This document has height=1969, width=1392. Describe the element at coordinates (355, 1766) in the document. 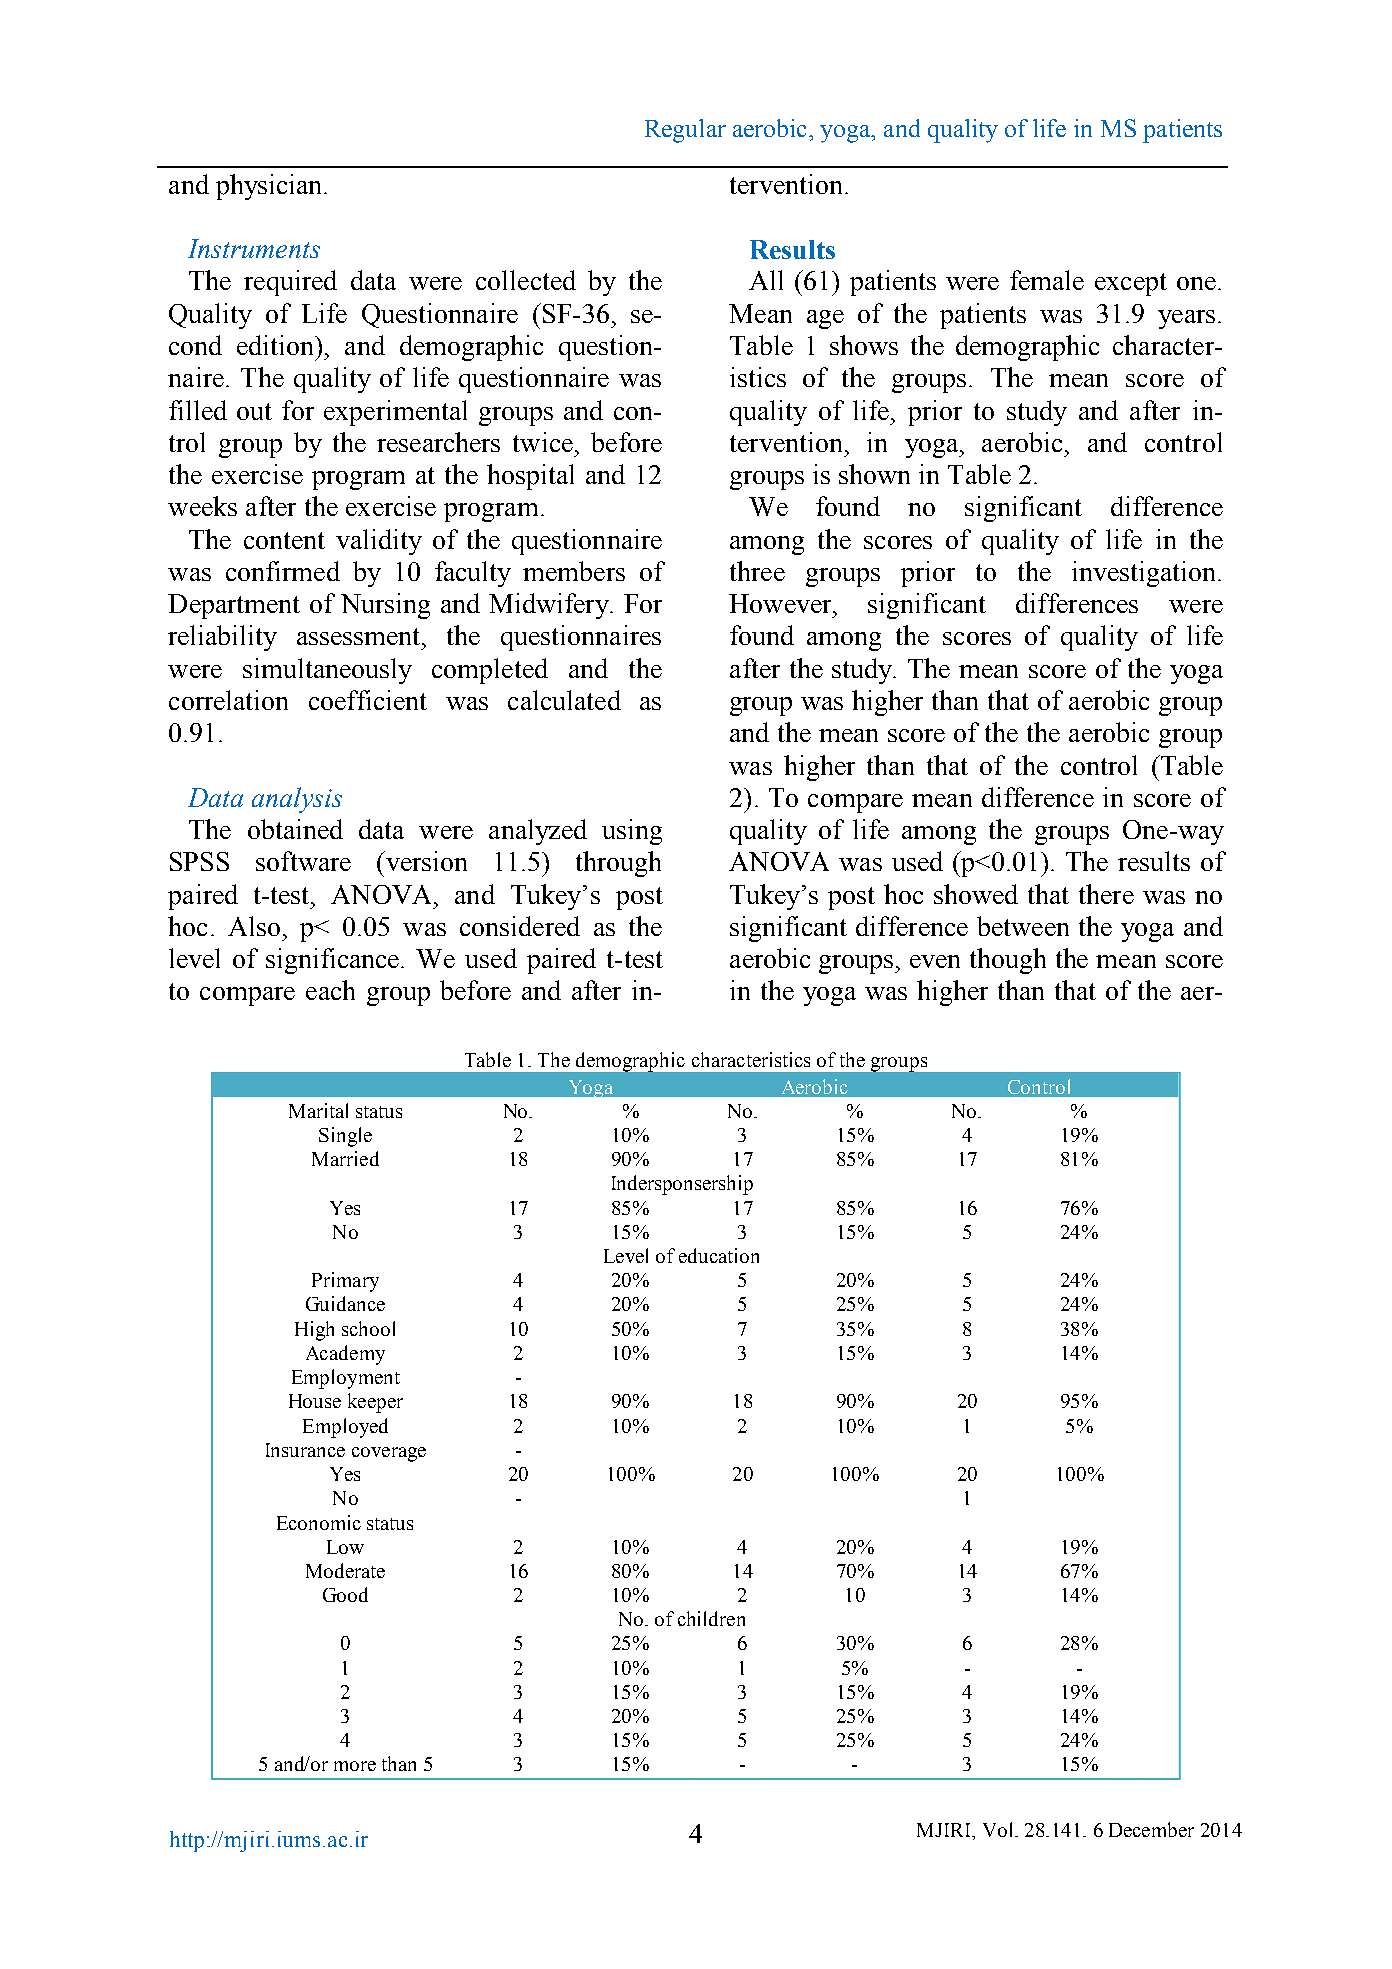

I see `more` at that location.
